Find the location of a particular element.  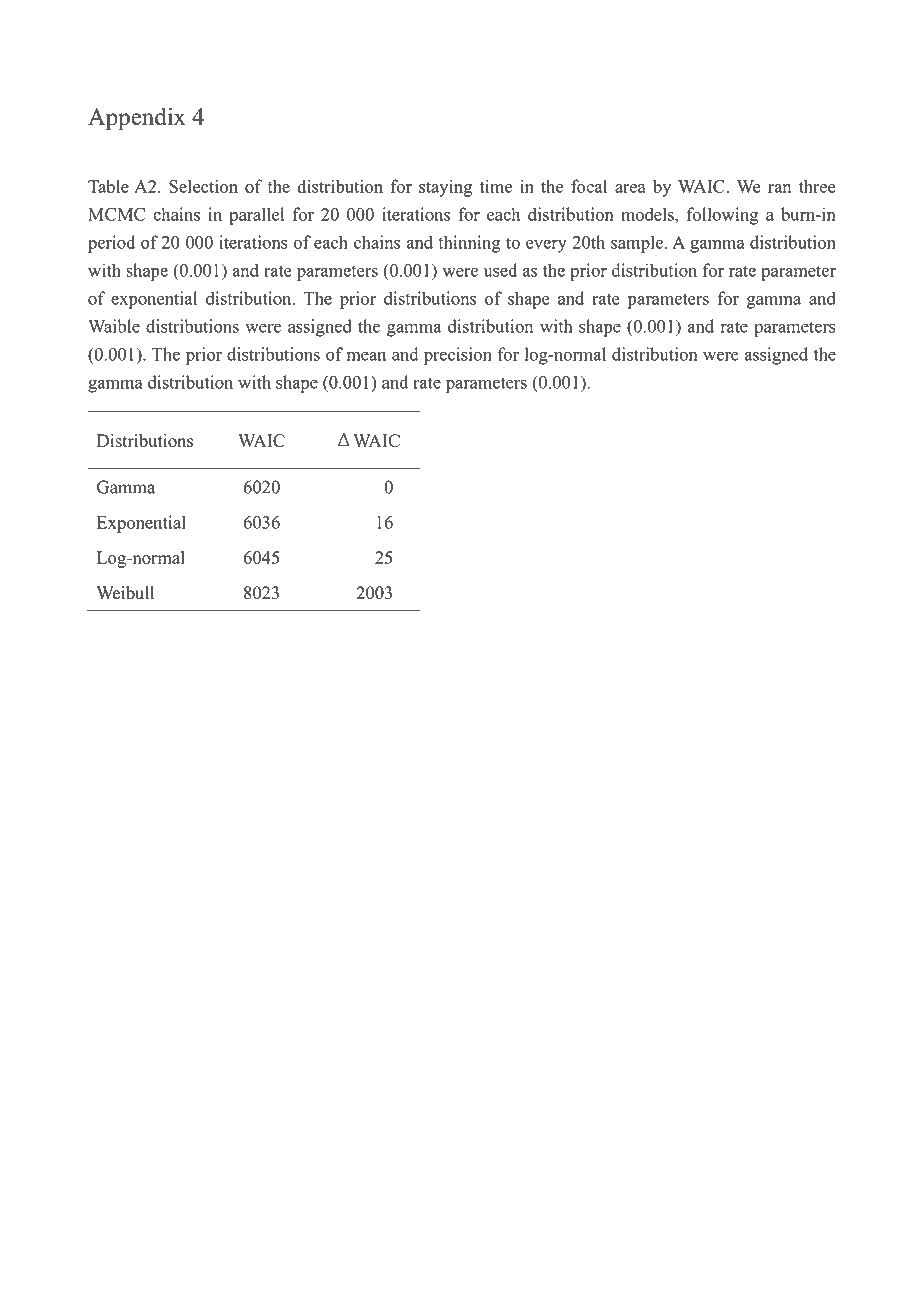

used is located at coordinates (500, 270).
